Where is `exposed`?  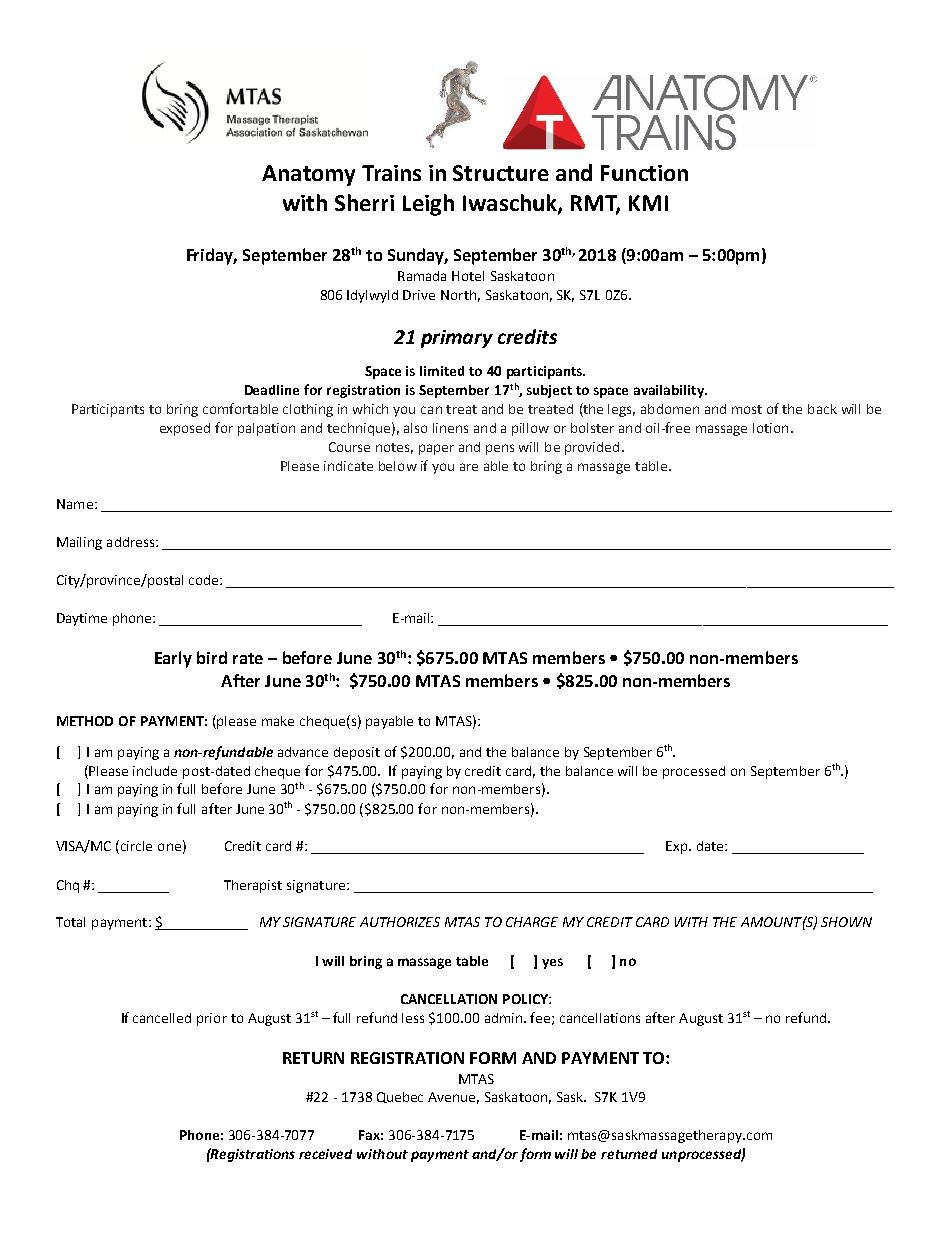 exposed is located at coordinates (185, 429).
